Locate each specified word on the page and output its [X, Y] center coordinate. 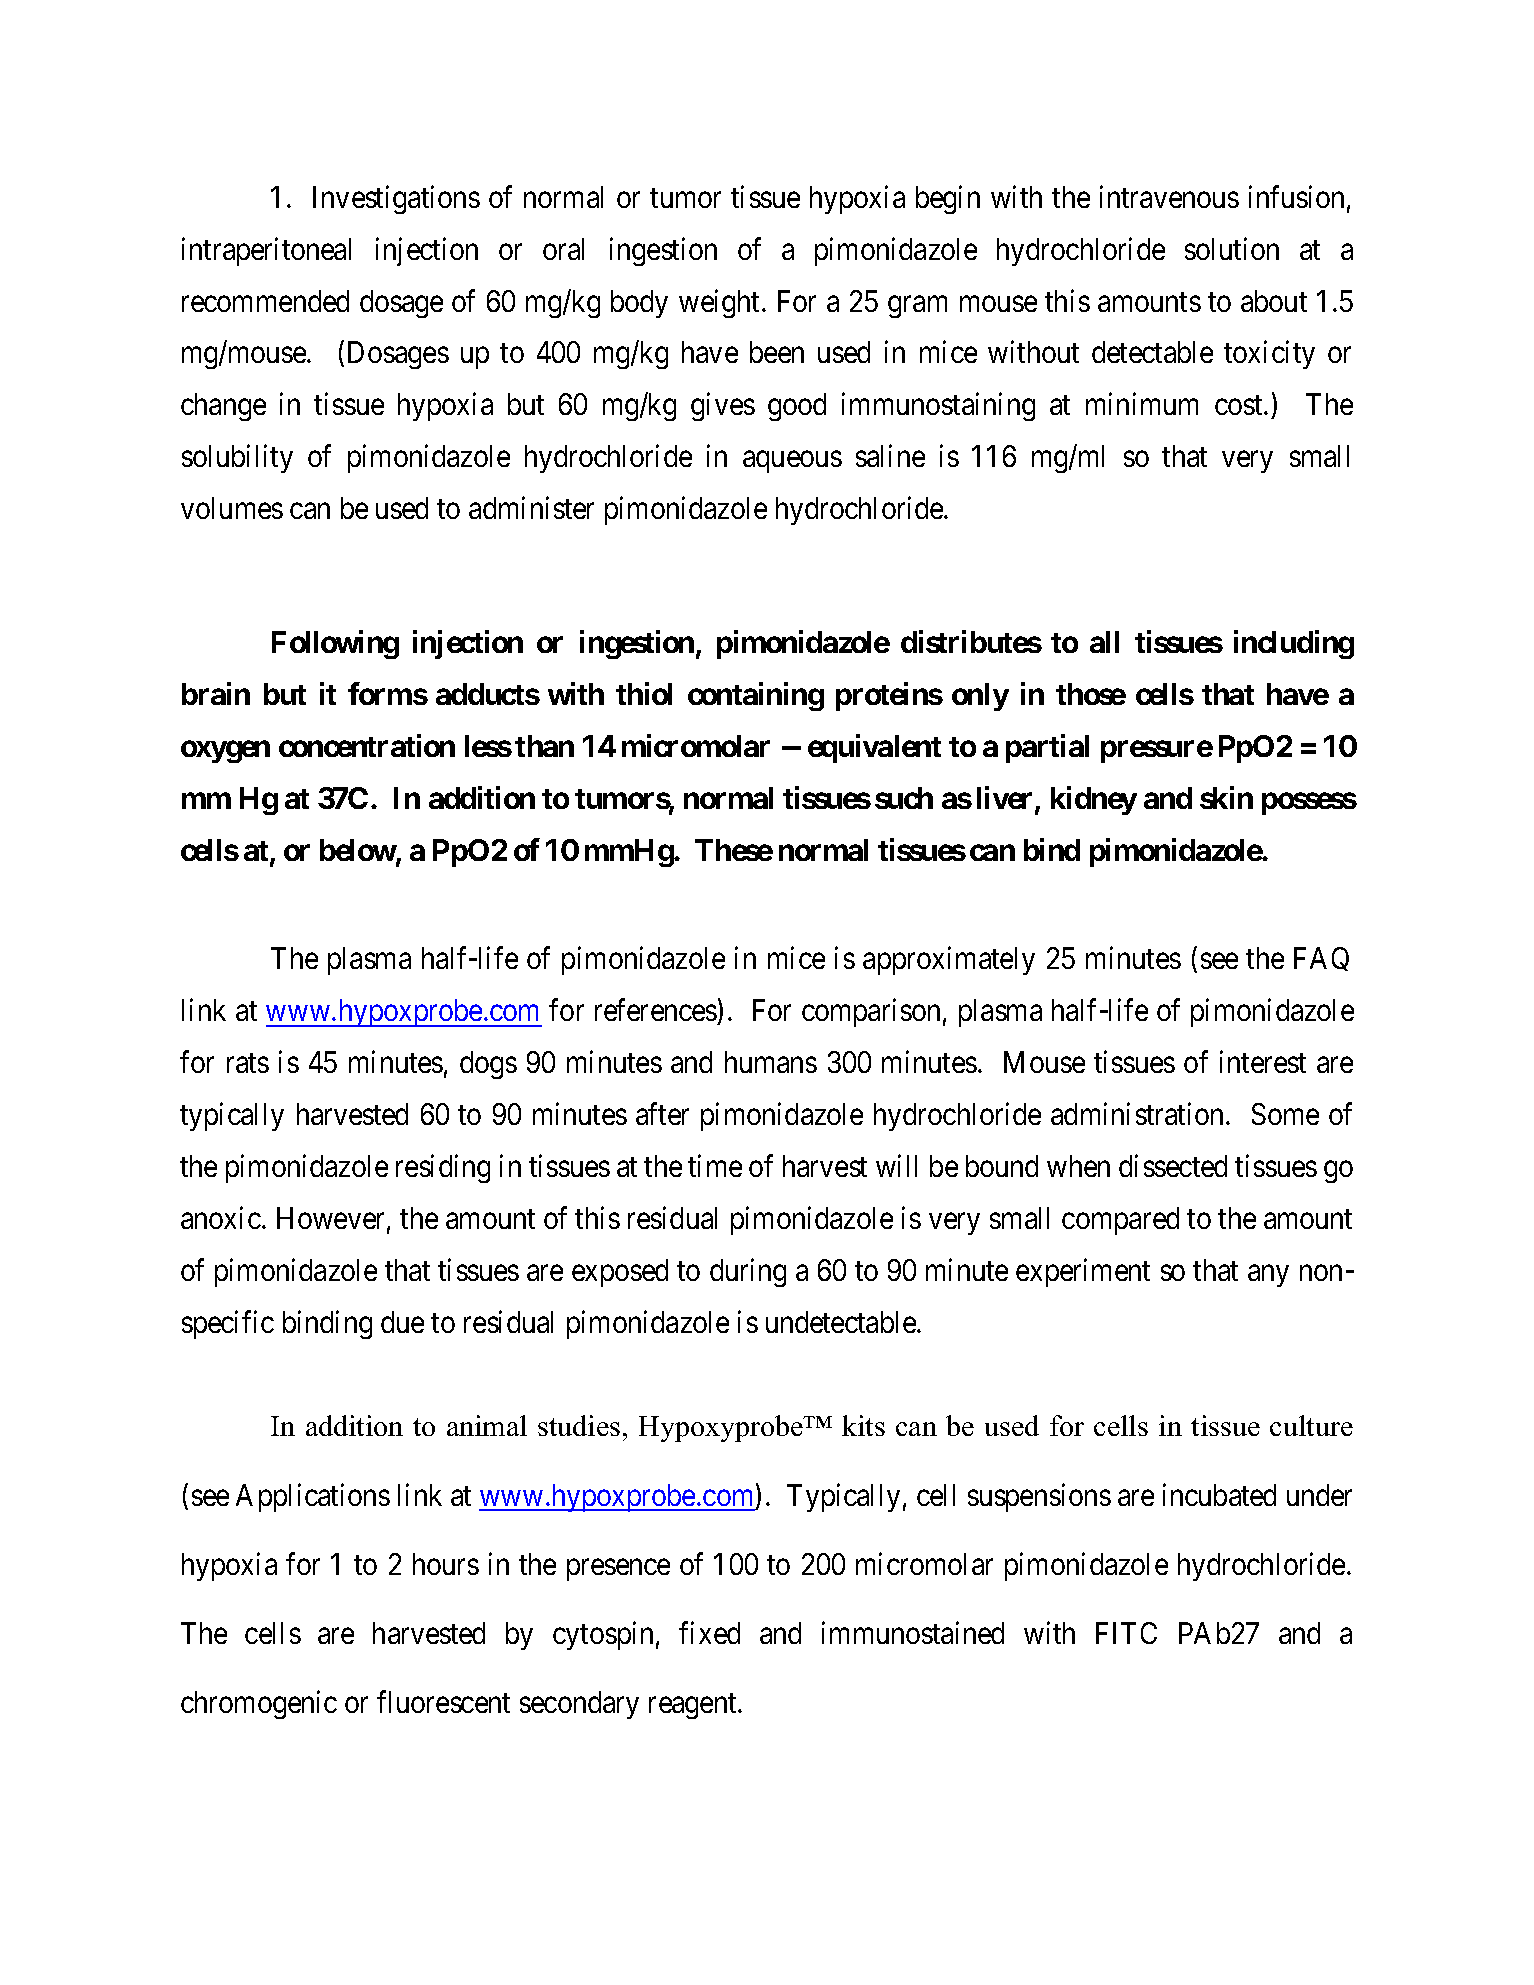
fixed [709, 1632]
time [715, 1165]
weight [721, 303]
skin [1226, 797]
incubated [1219, 1494]
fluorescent [443, 1702]
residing [443, 1168]
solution [1232, 248]
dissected [1173, 1165]
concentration [367, 745]
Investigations [396, 199]
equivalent [874, 748]
